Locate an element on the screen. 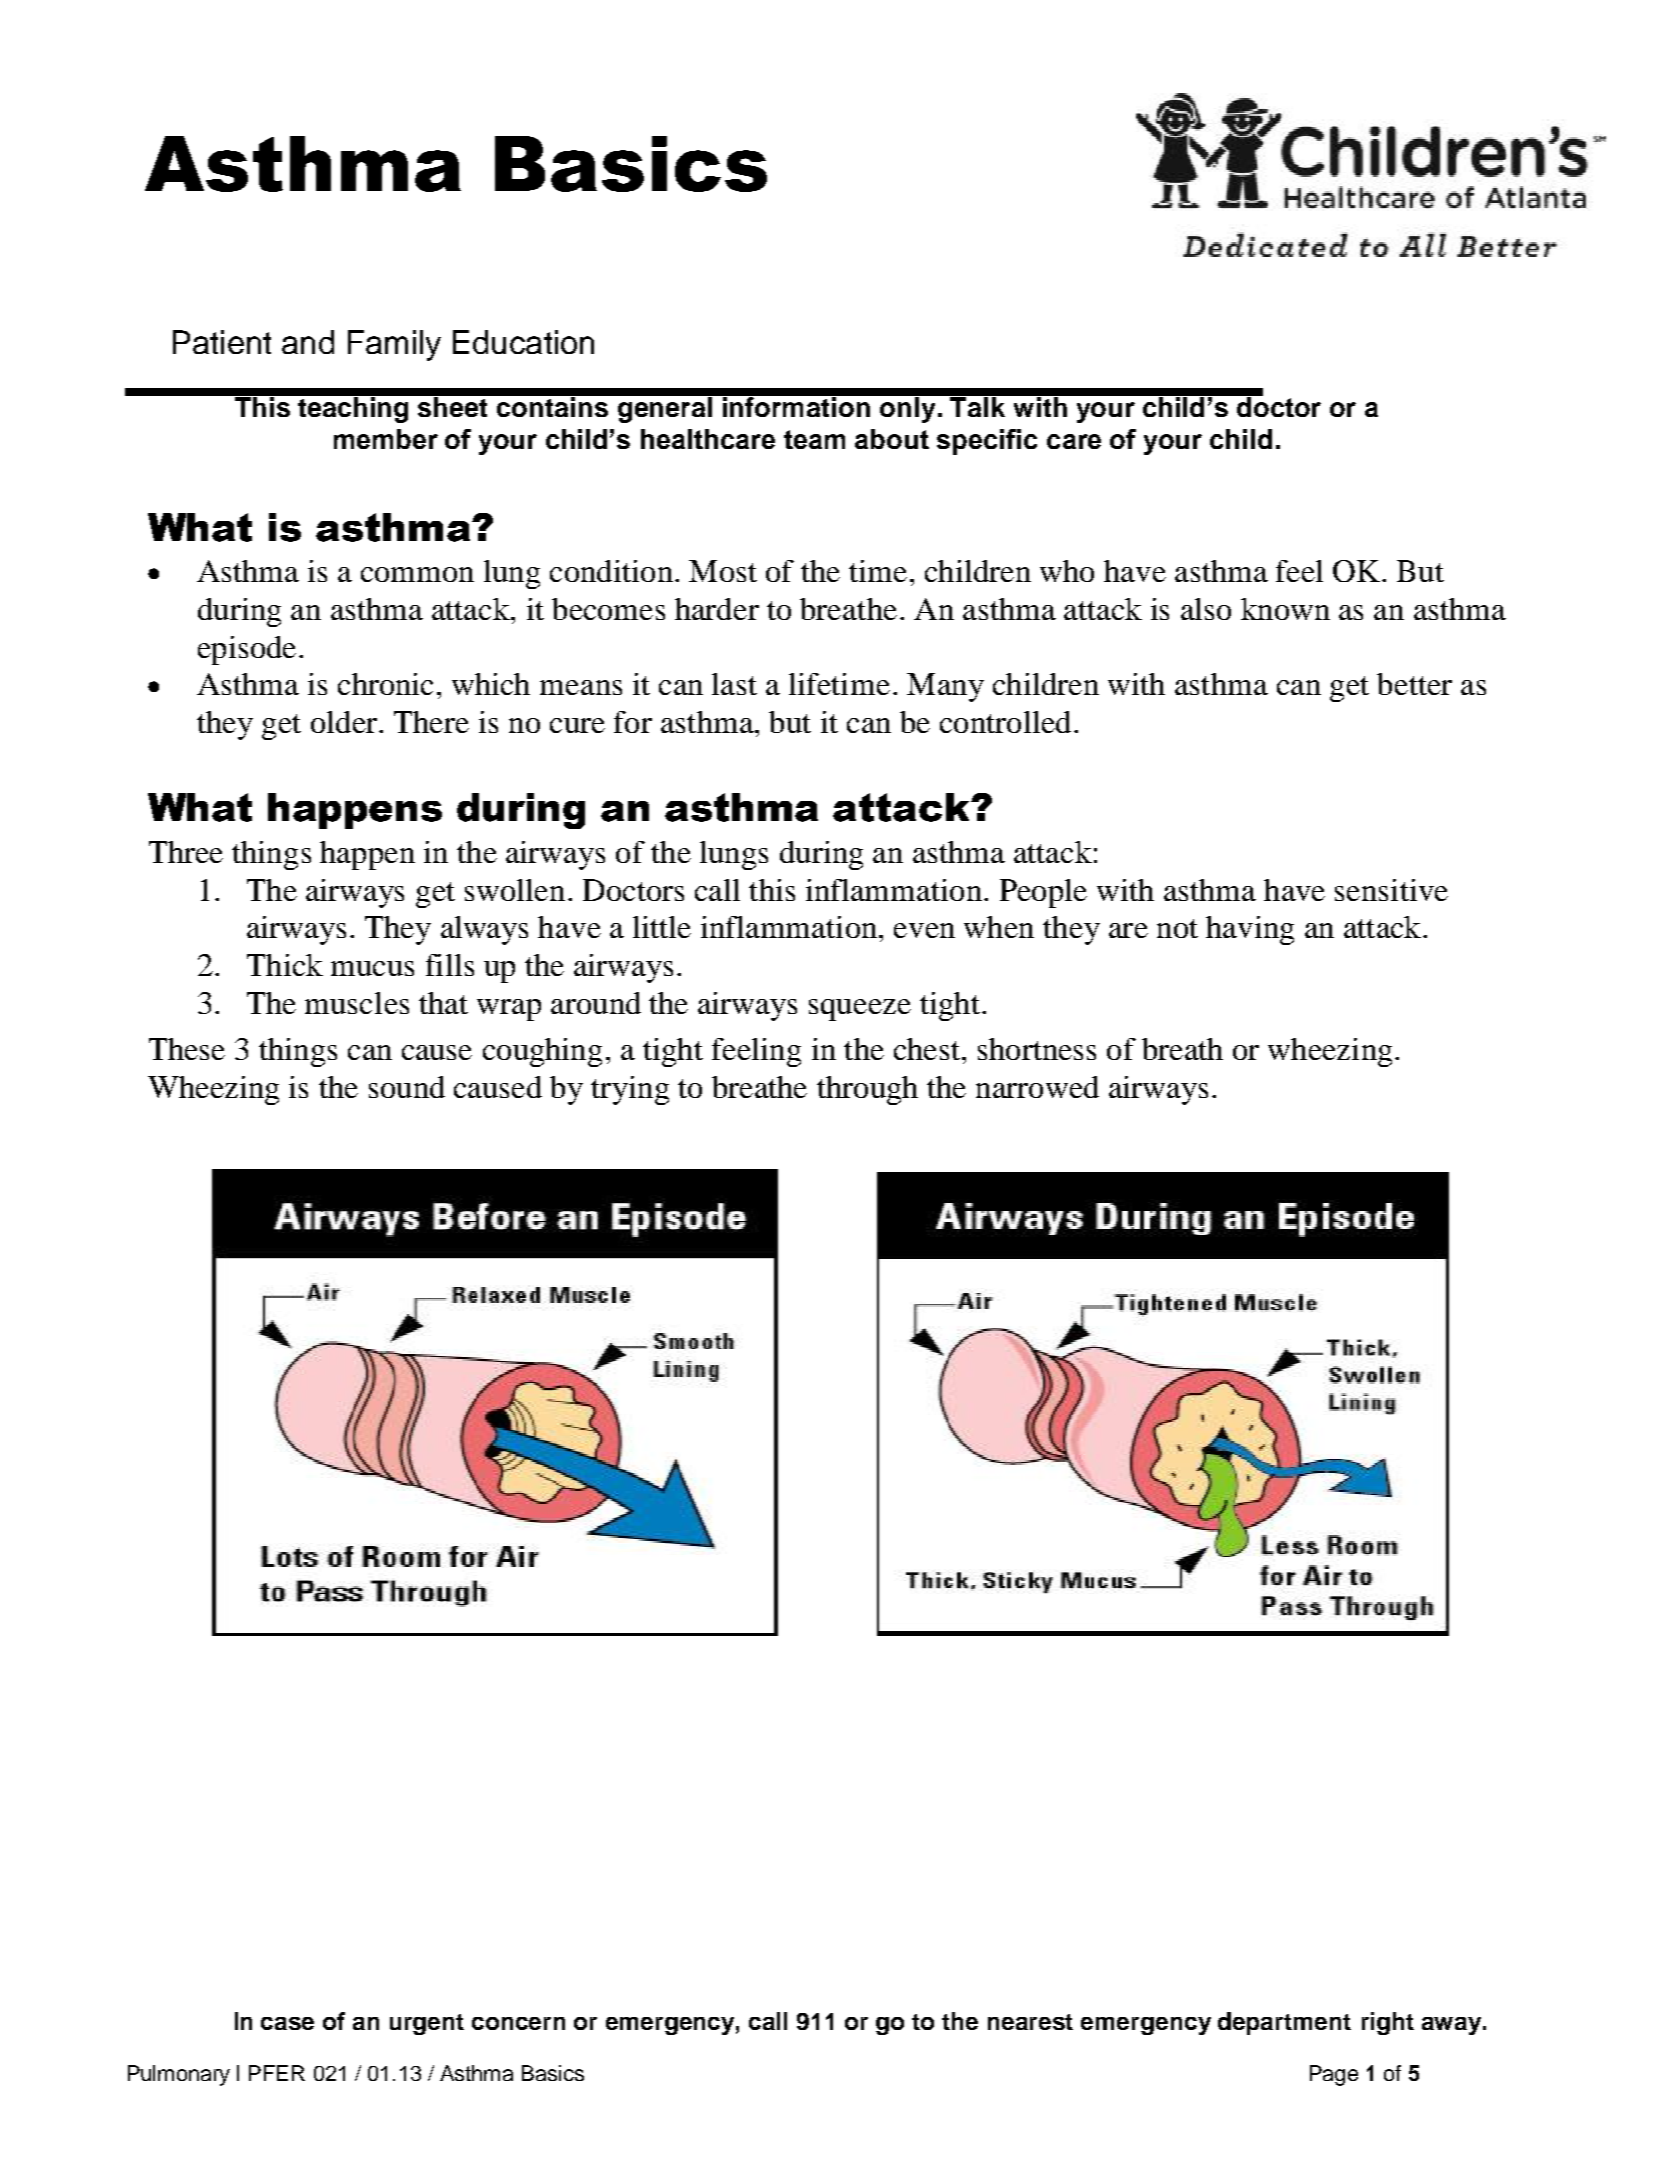 The height and width of the screenshot is (2166, 1673). squeeze is located at coordinates (860, 1010).
